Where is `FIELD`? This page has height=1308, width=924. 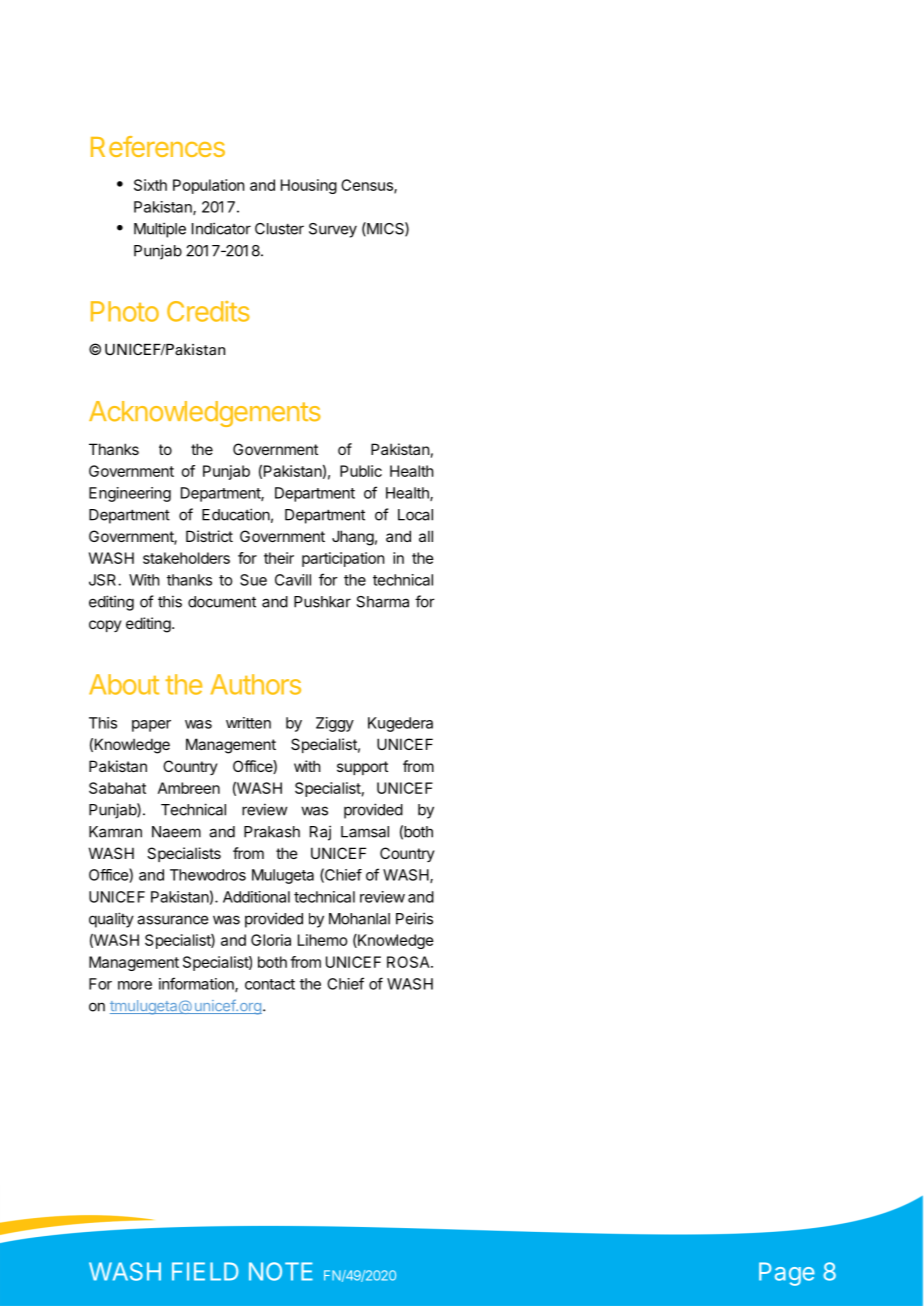
FIELD is located at coordinates (205, 1271).
